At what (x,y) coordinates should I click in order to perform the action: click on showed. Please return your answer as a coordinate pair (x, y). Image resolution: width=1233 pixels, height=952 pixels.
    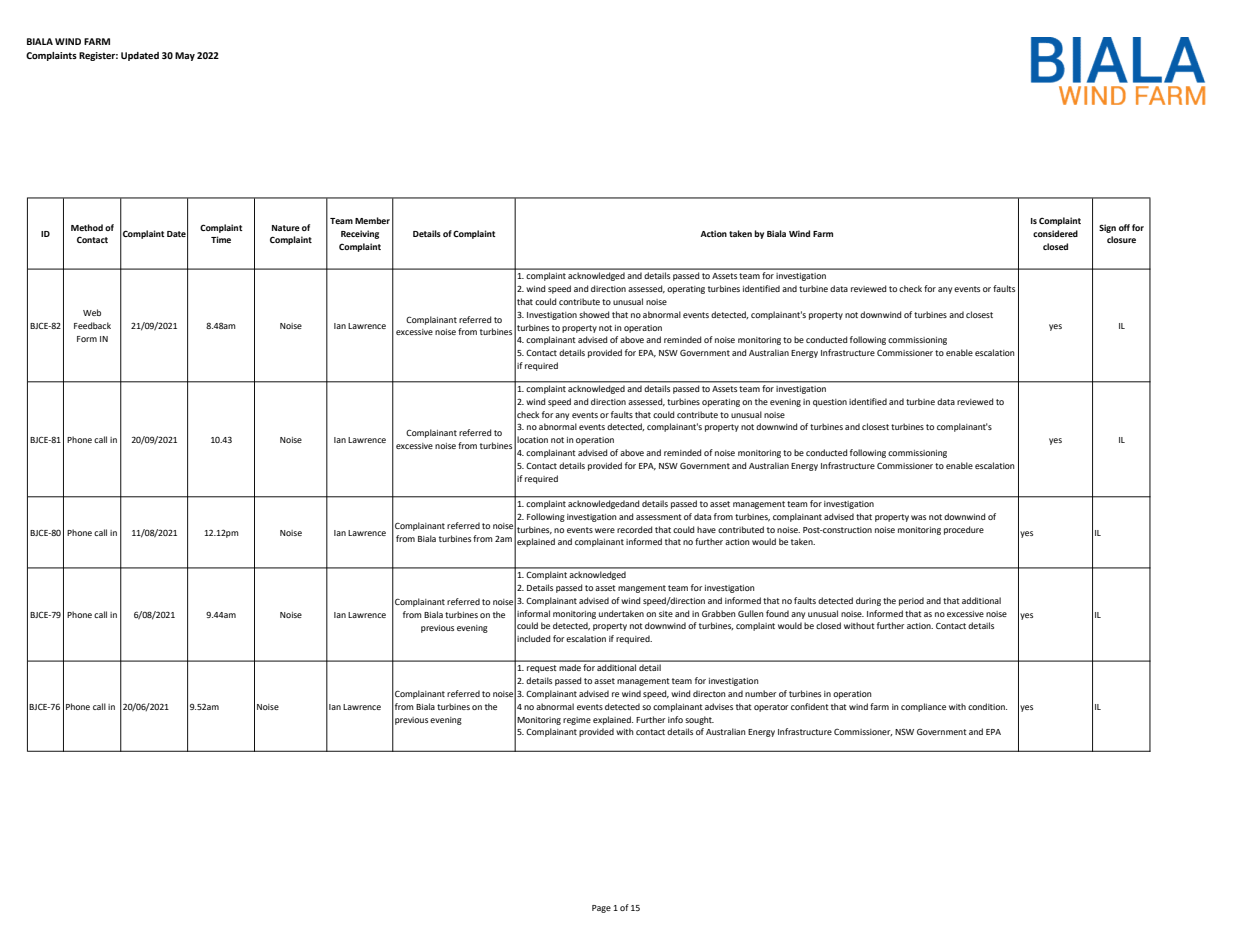
    Looking at the image, I should click on (594, 314).
